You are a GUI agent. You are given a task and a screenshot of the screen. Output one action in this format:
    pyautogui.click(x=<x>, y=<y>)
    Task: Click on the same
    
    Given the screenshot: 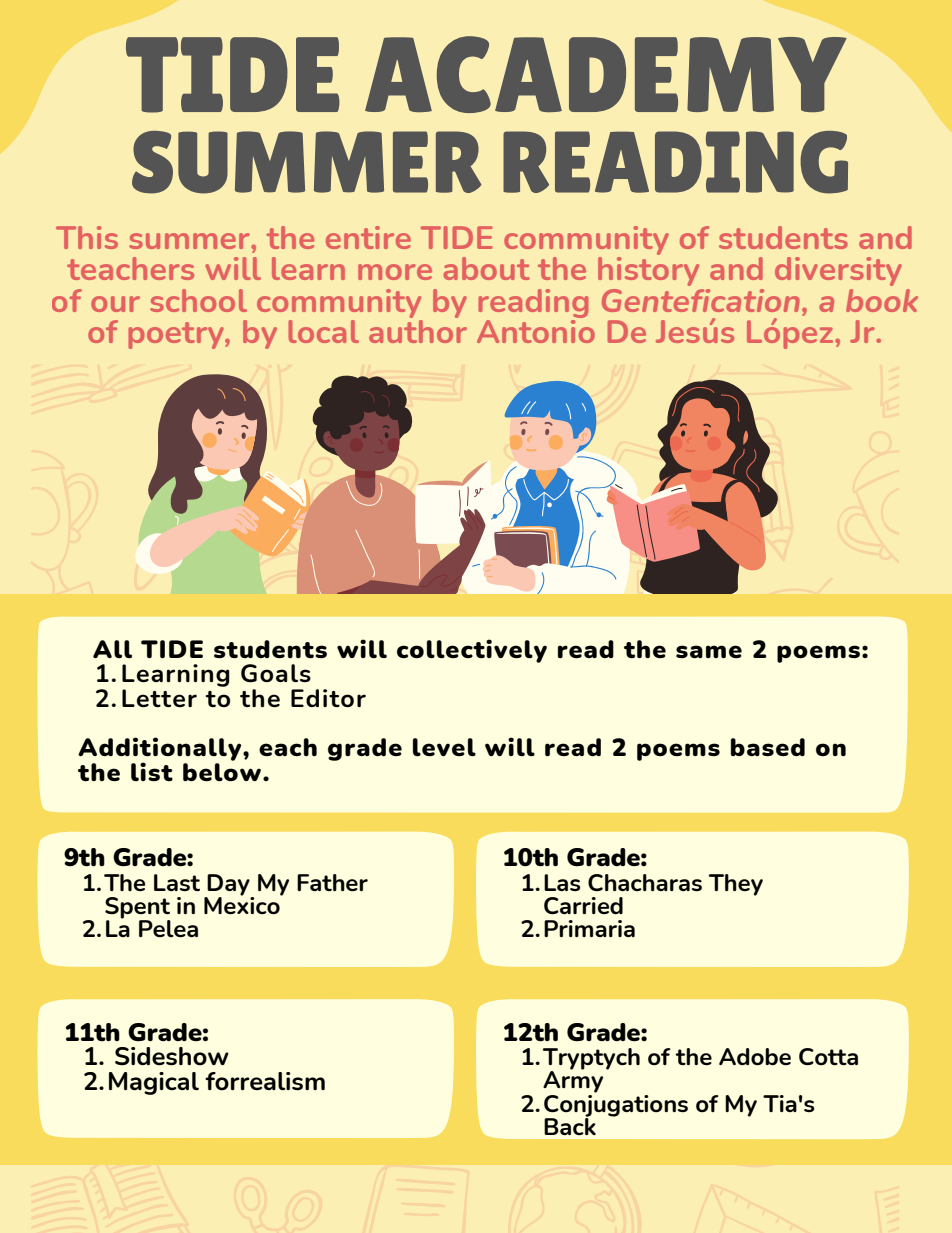 What is the action you would take?
    pyautogui.click(x=709, y=651)
